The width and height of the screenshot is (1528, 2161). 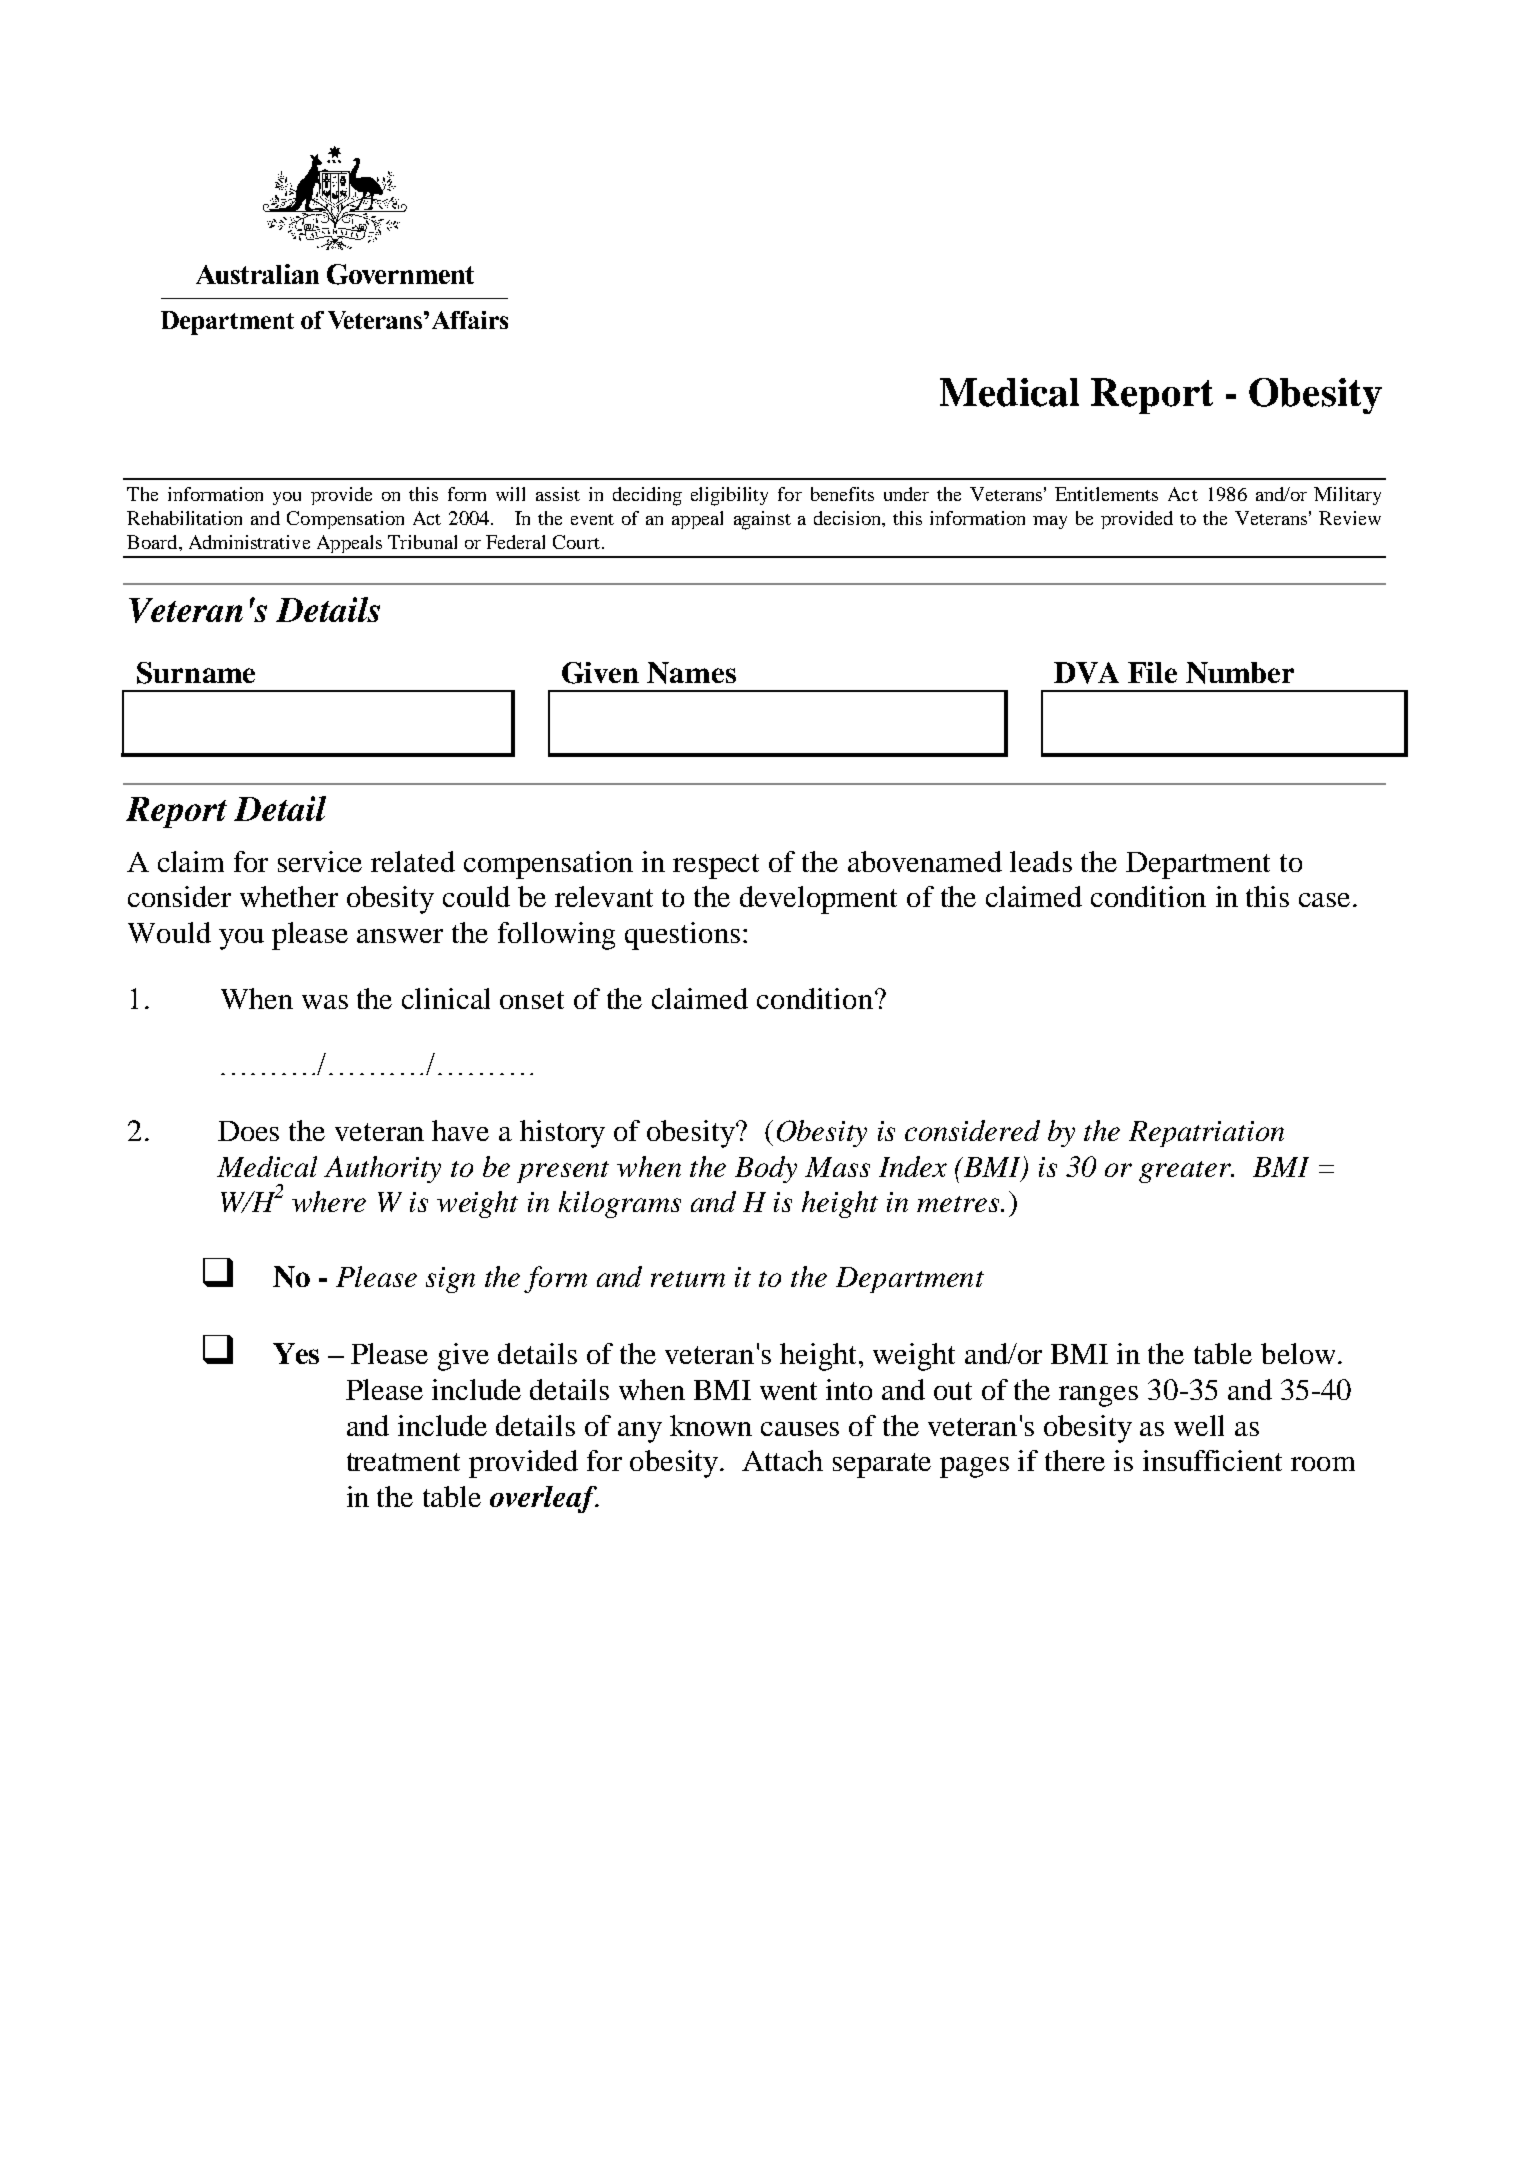 I want to click on Surname, so click(x=196, y=673).
